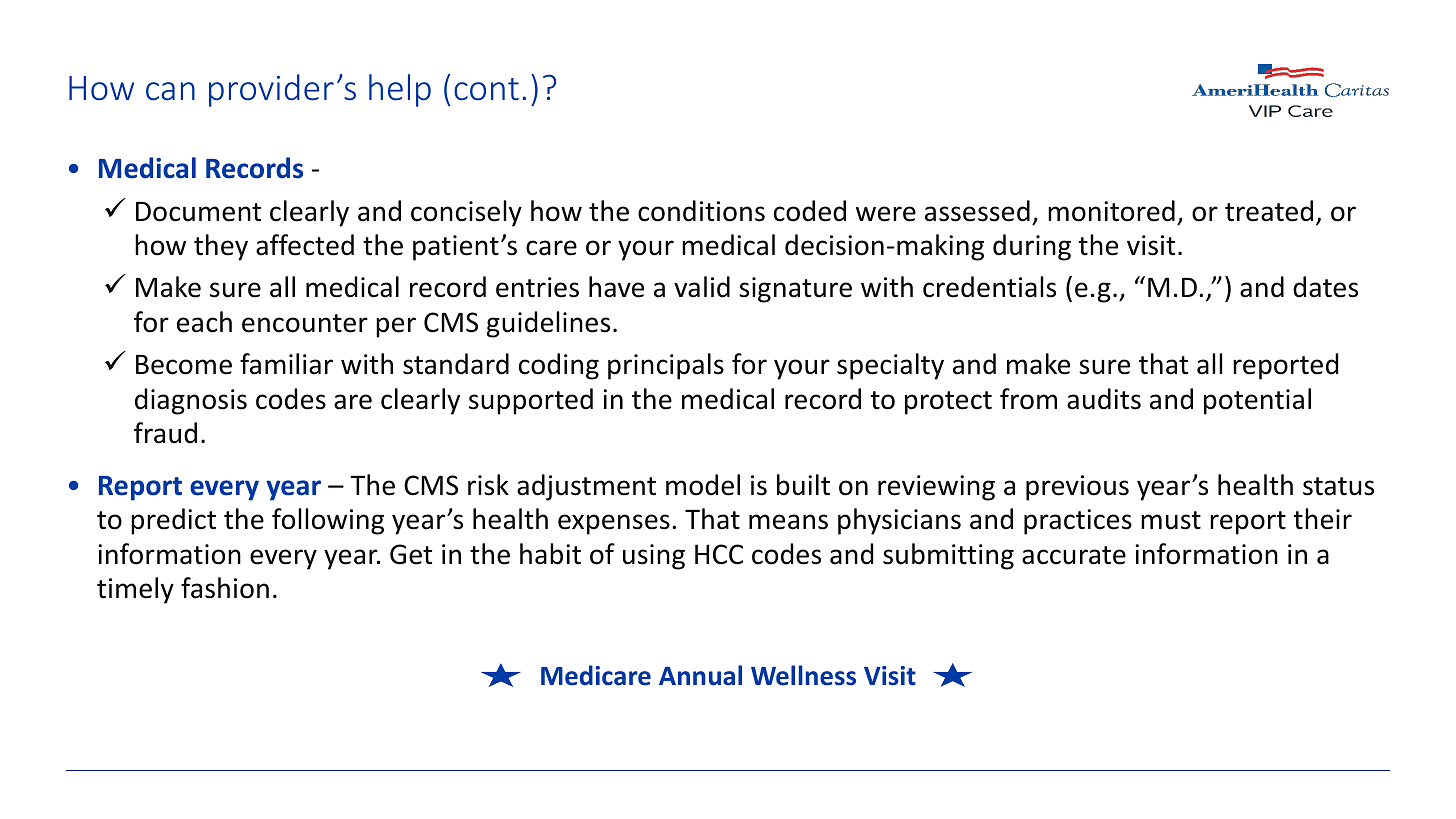  Describe the element at coordinates (1269, 211) in the image. I see `treated` at that location.
